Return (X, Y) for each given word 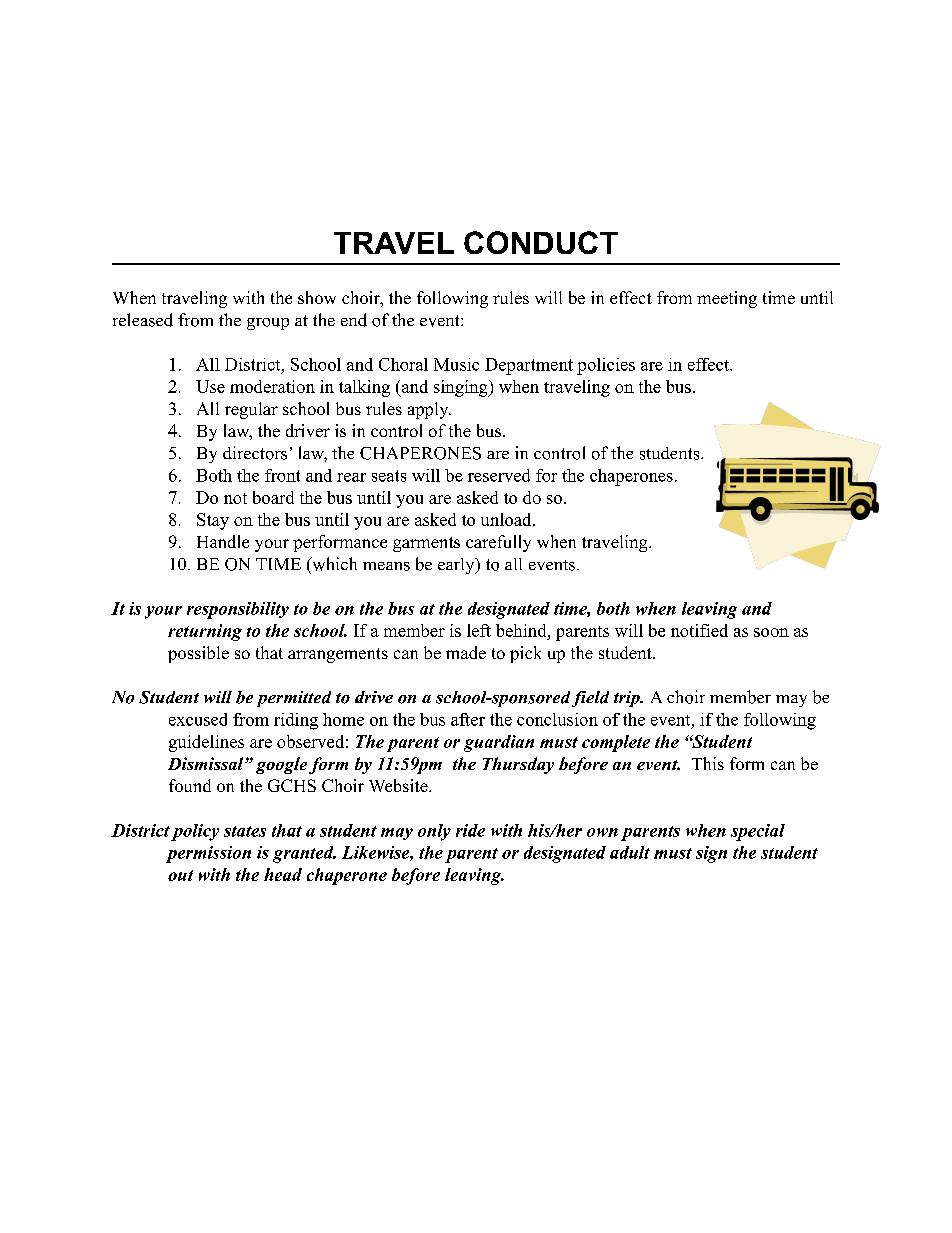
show (317, 297)
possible (198, 654)
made (466, 652)
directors (255, 453)
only (434, 832)
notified (699, 630)
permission (208, 854)
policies (606, 366)
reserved (499, 475)
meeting (727, 299)
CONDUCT (541, 242)
